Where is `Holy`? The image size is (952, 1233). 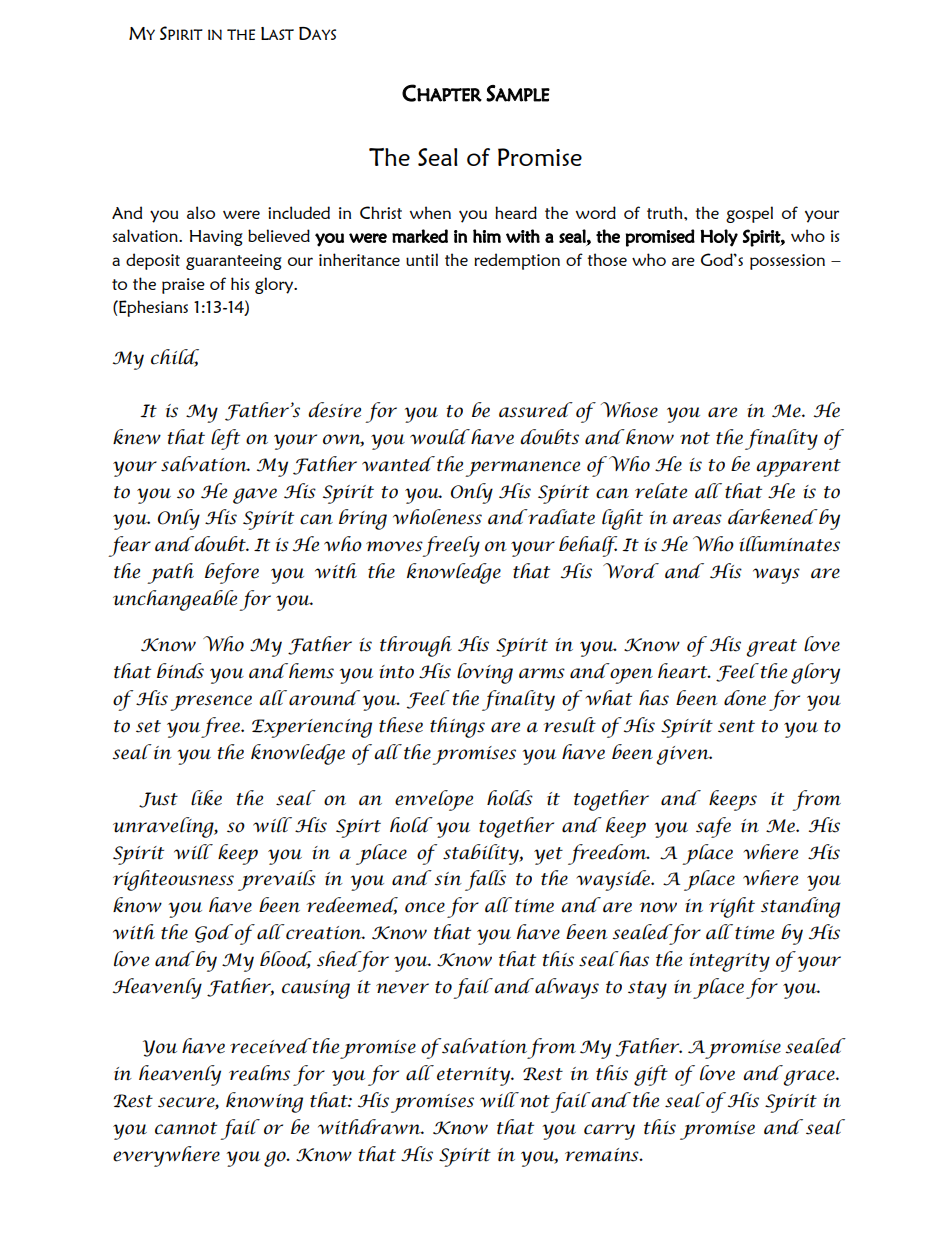 Holy is located at coordinates (719, 238).
